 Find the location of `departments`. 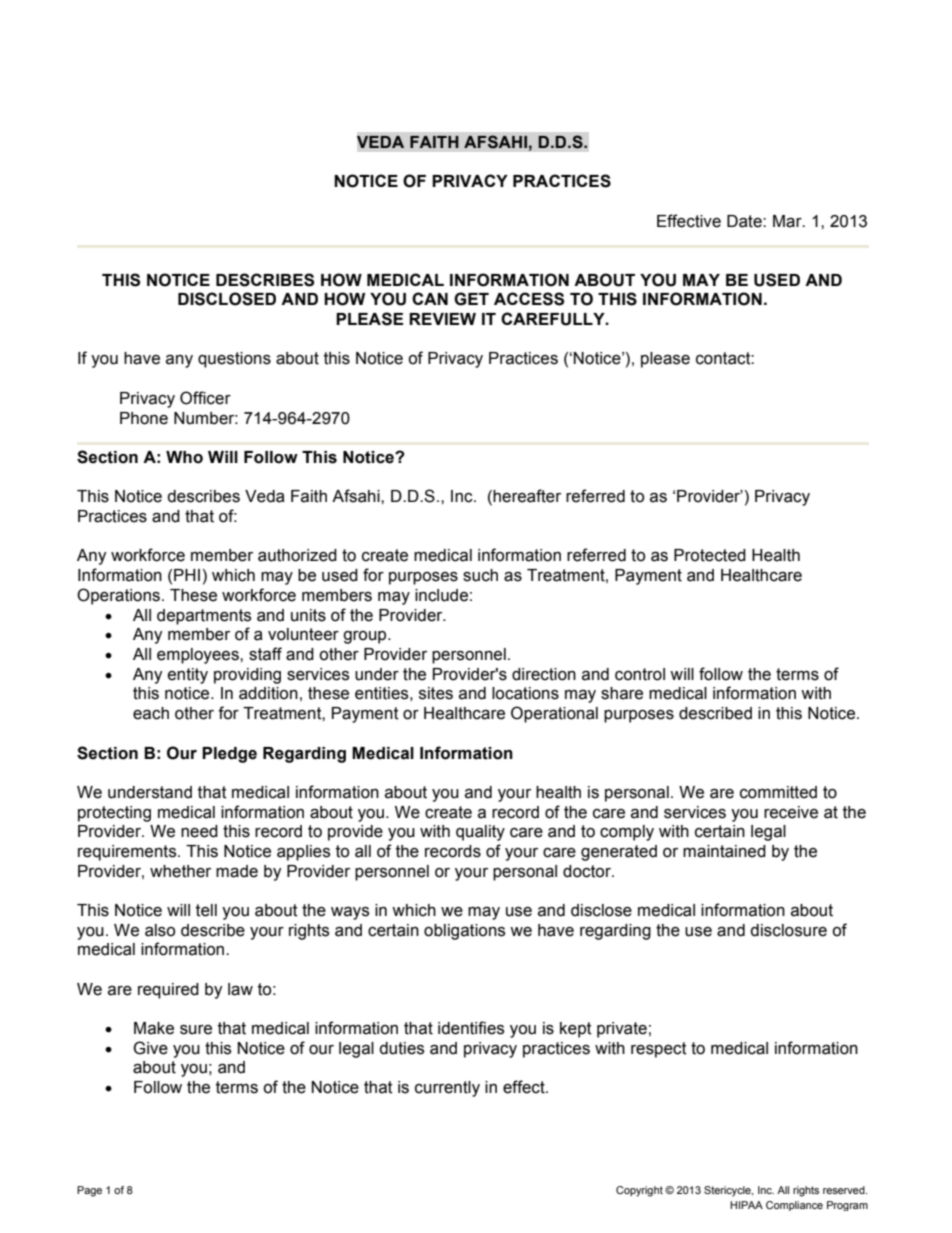

departments is located at coordinates (204, 617).
